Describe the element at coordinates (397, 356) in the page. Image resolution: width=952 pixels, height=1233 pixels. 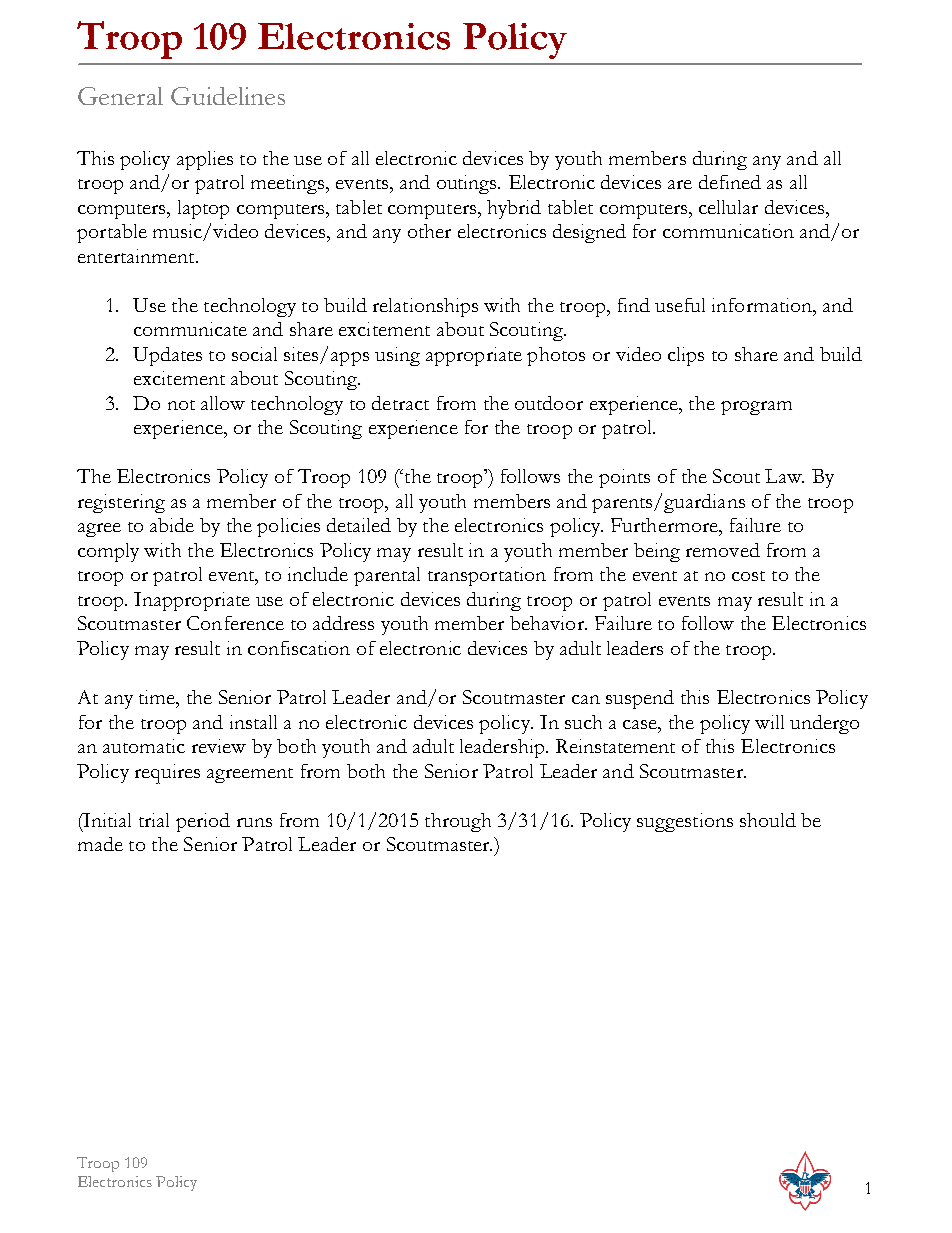
I see `using` at that location.
